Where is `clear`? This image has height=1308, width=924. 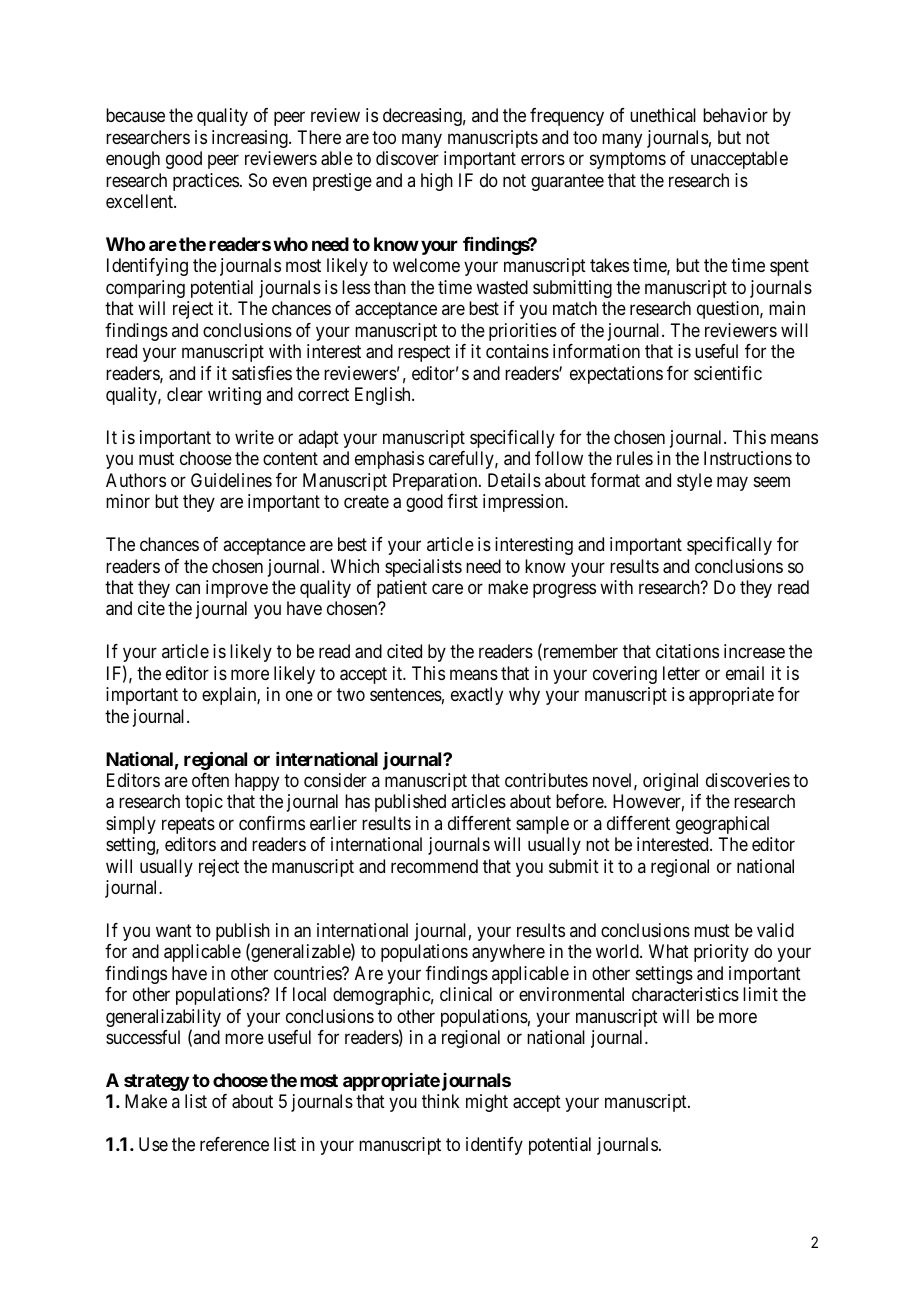
clear is located at coordinates (185, 394).
